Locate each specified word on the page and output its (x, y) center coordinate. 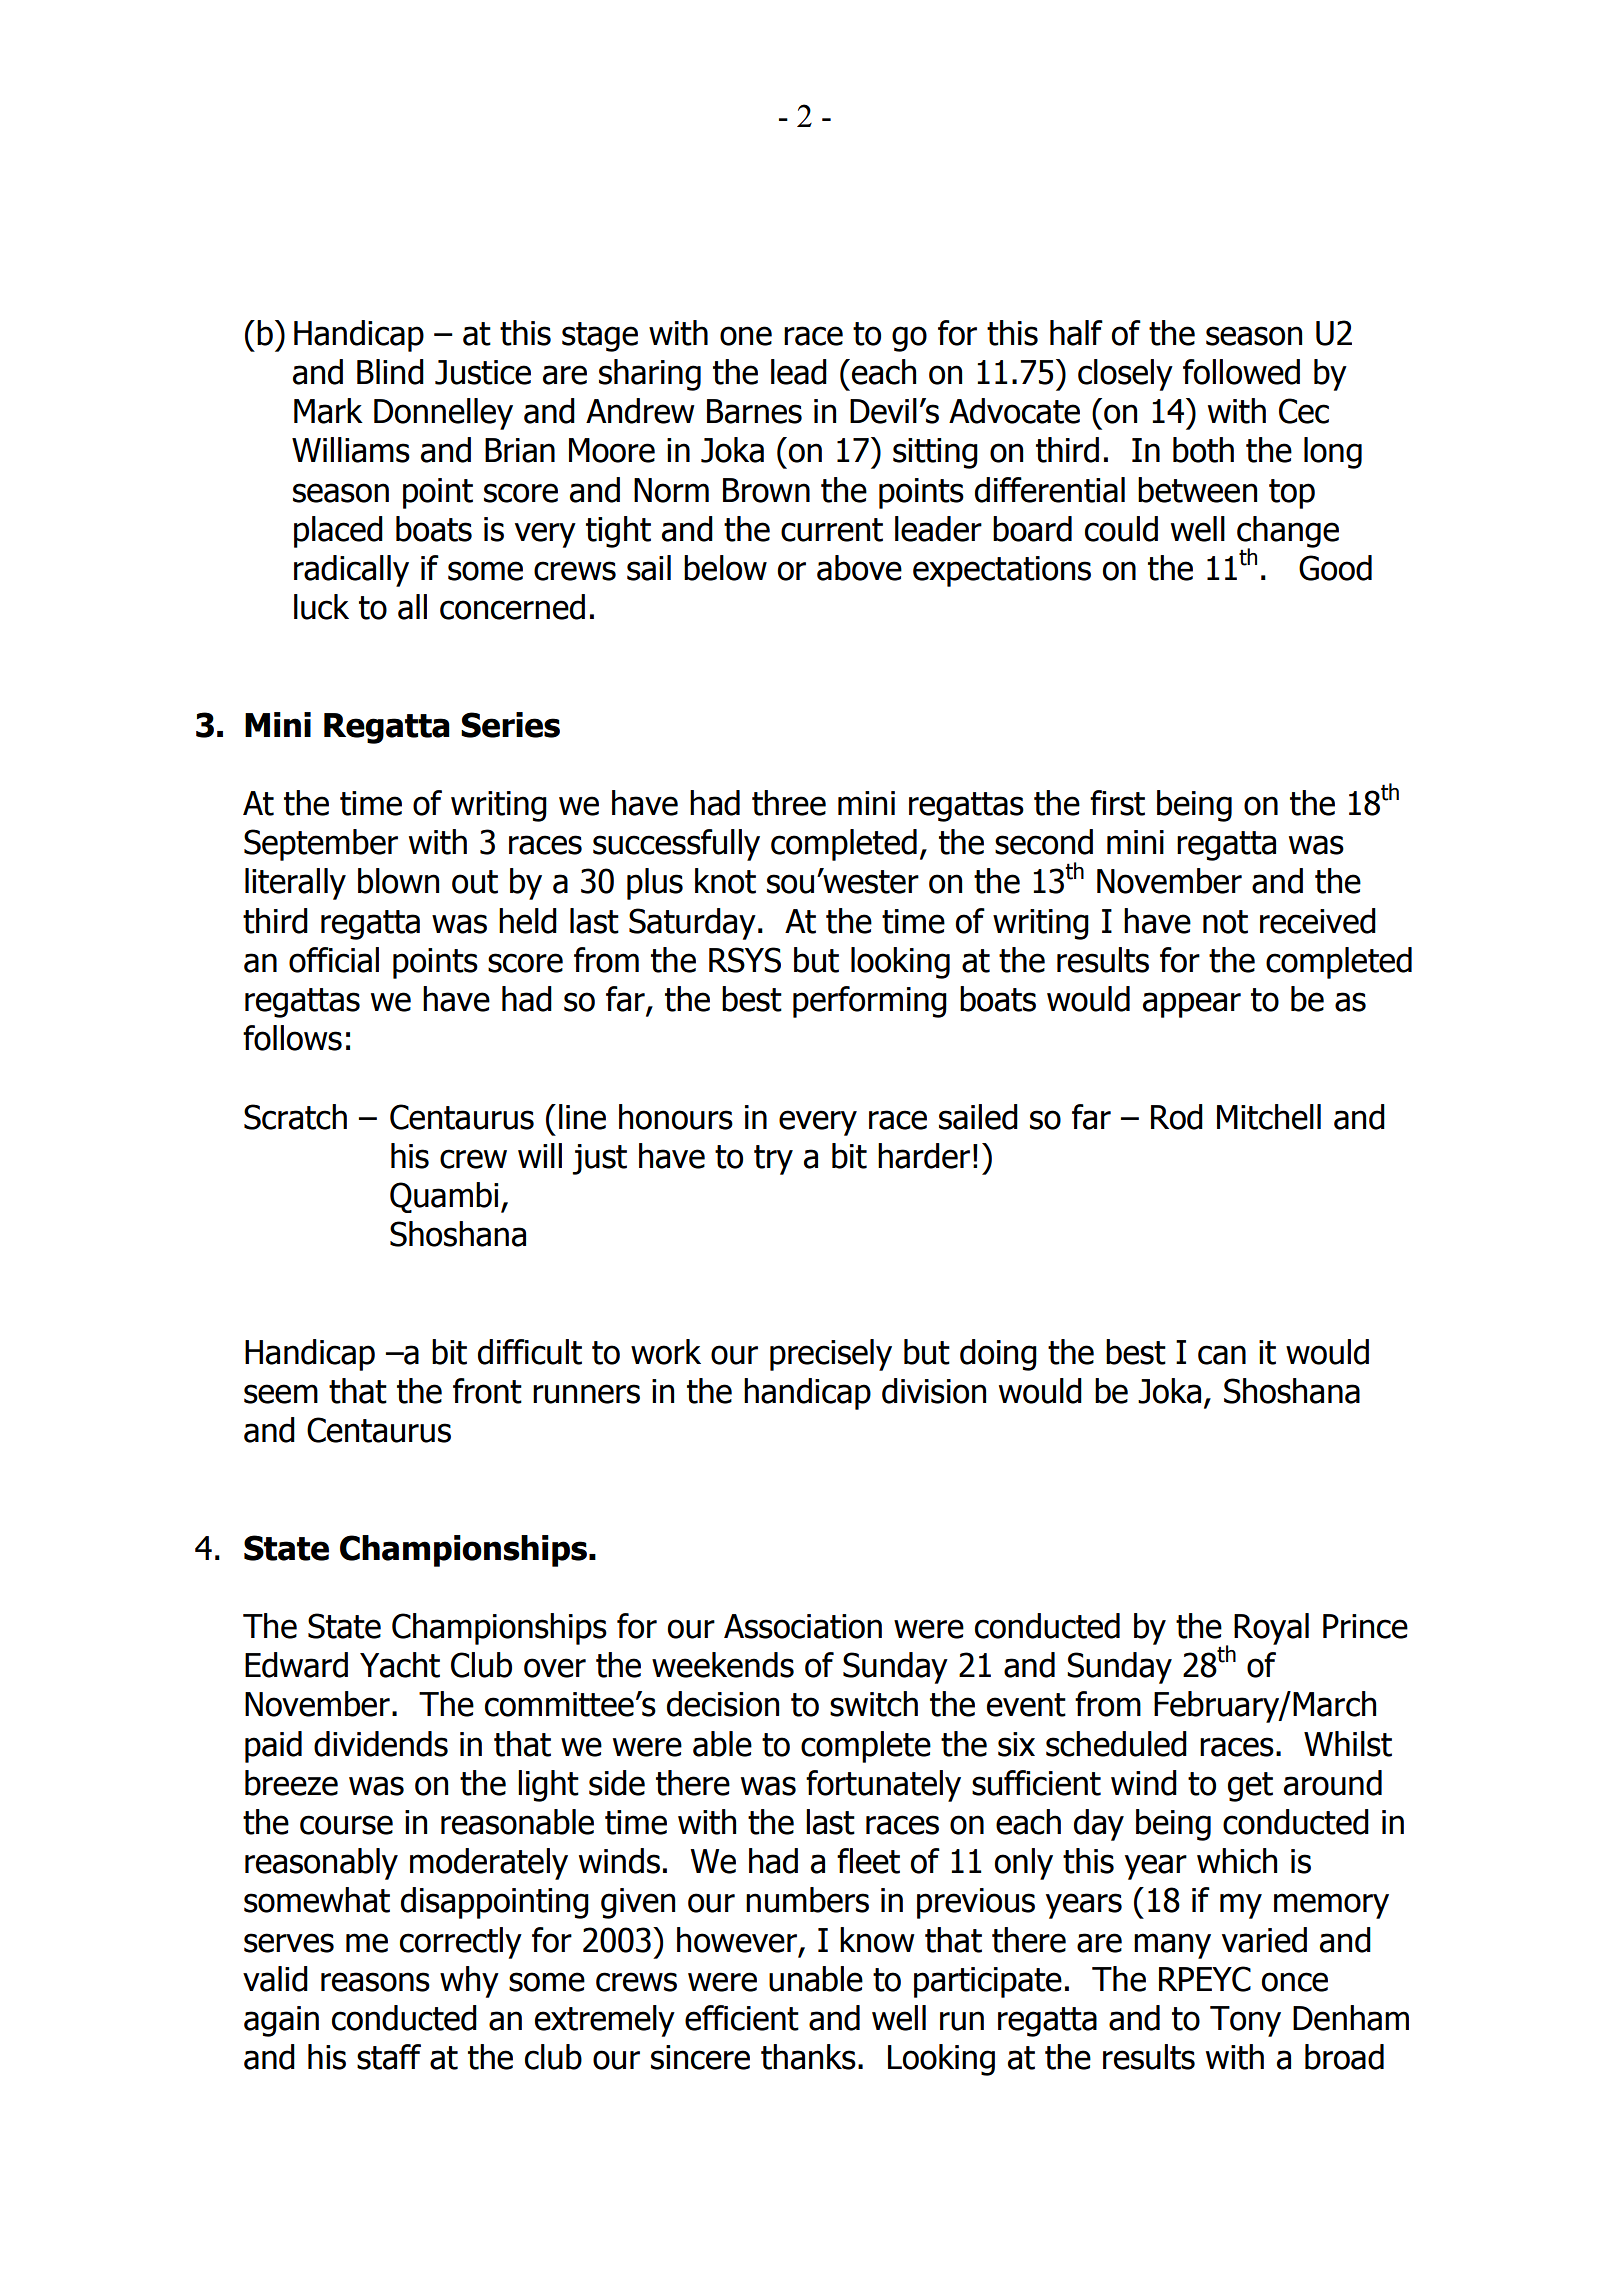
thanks (808, 2057)
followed (1241, 372)
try (773, 1160)
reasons (375, 1982)
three (789, 803)
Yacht (400, 1665)
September (321, 845)
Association (803, 1626)
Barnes (754, 411)
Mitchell (1269, 1117)
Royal (1271, 1629)
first (1117, 803)
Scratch (295, 1117)
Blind (390, 372)
